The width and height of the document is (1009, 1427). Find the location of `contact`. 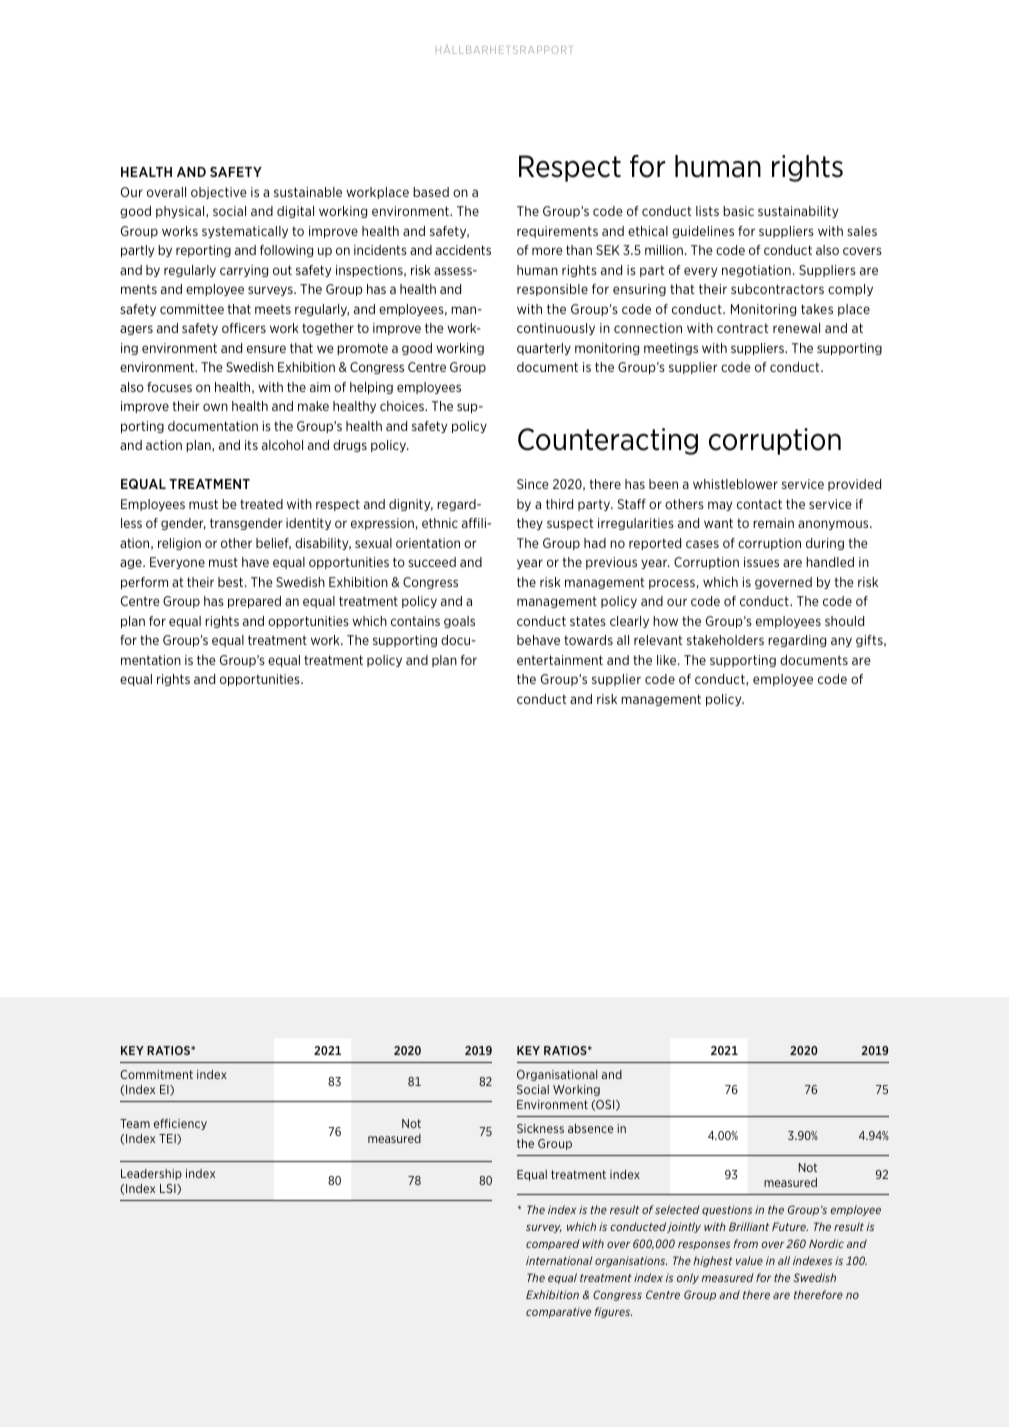

contact is located at coordinates (759, 504).
